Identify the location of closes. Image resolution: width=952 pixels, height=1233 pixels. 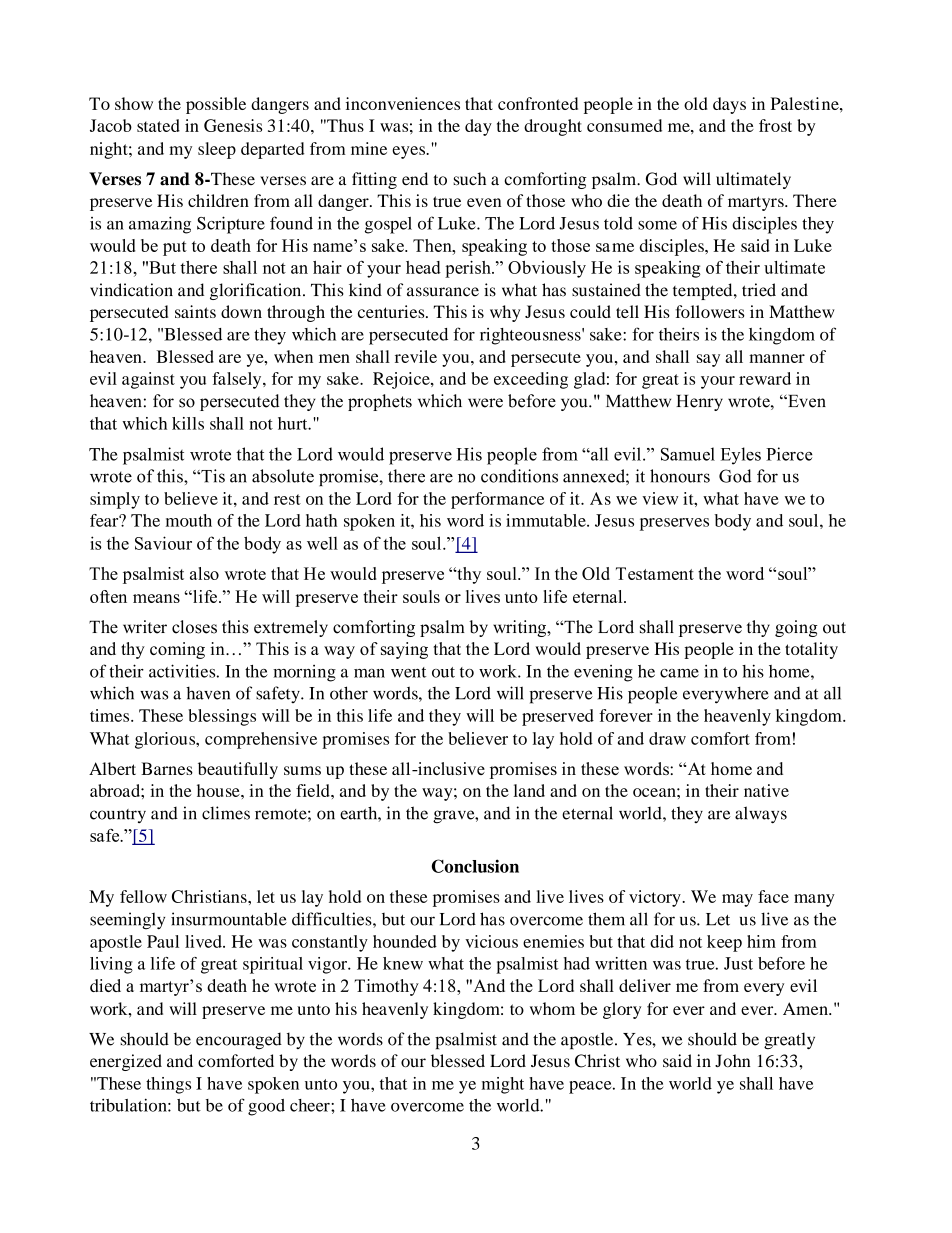
(194, 627).
